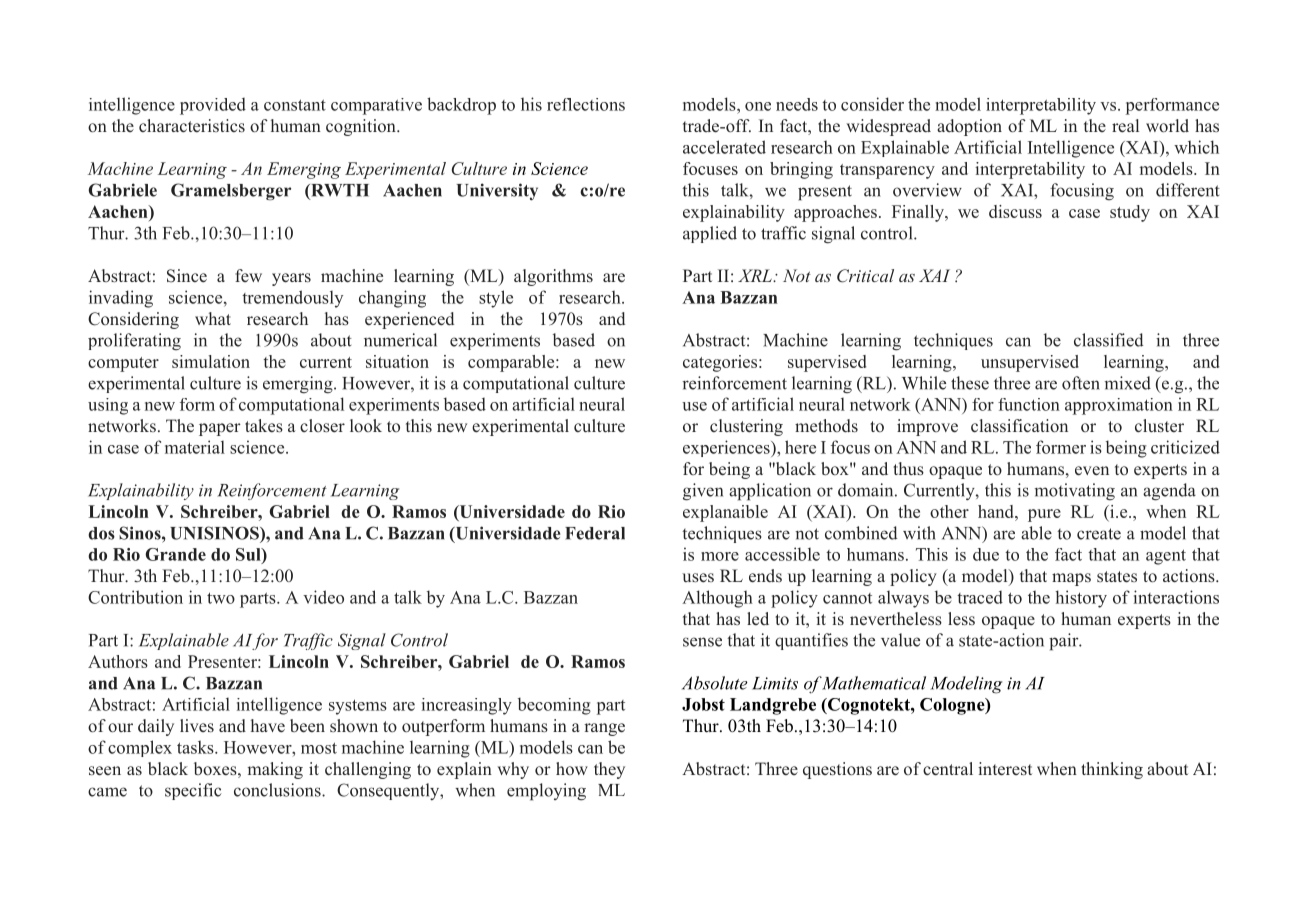 The image size is (1308, 924). I want to click on history, so click(1081, 599).
